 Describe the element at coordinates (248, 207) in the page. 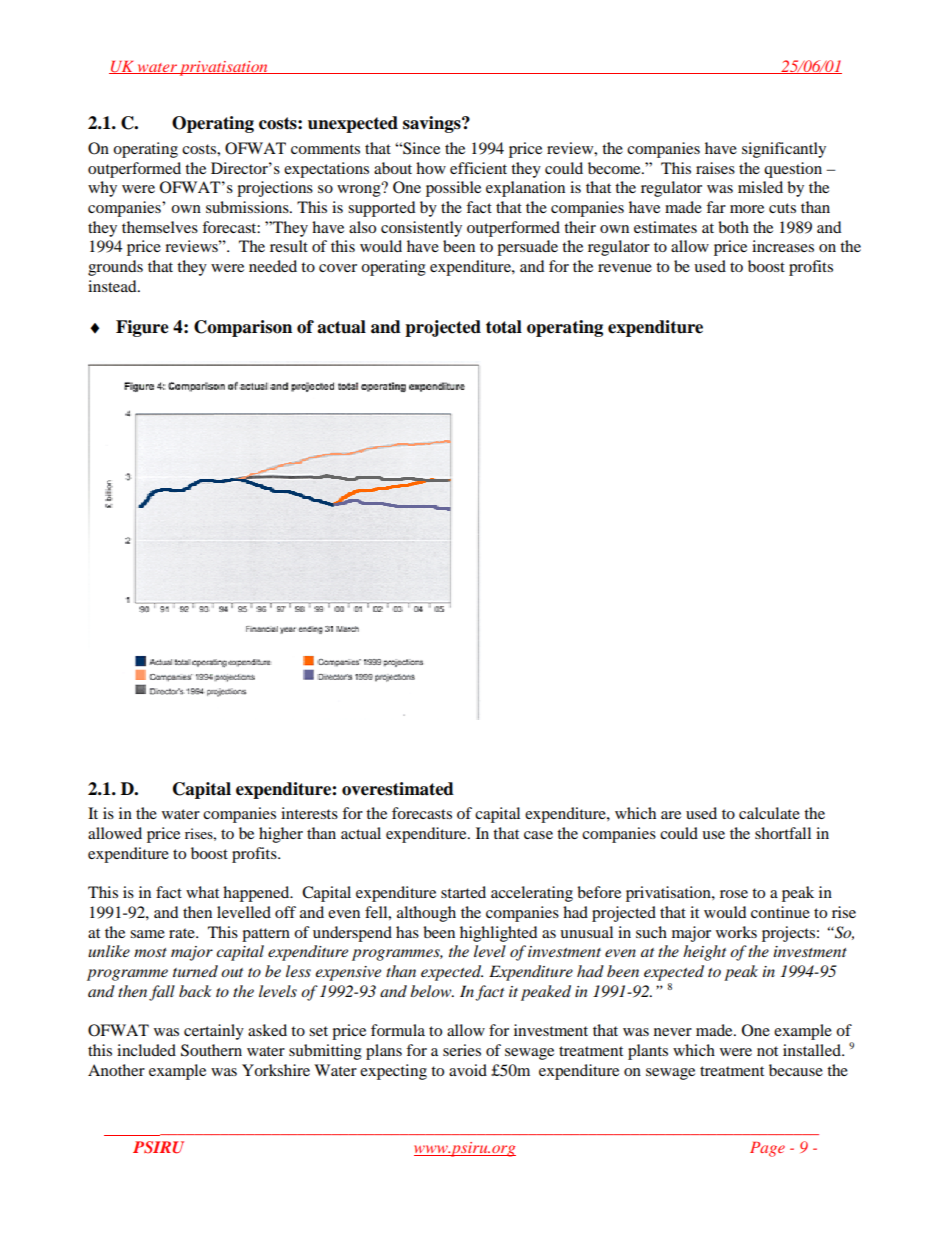

I see `submissions` at that location.
